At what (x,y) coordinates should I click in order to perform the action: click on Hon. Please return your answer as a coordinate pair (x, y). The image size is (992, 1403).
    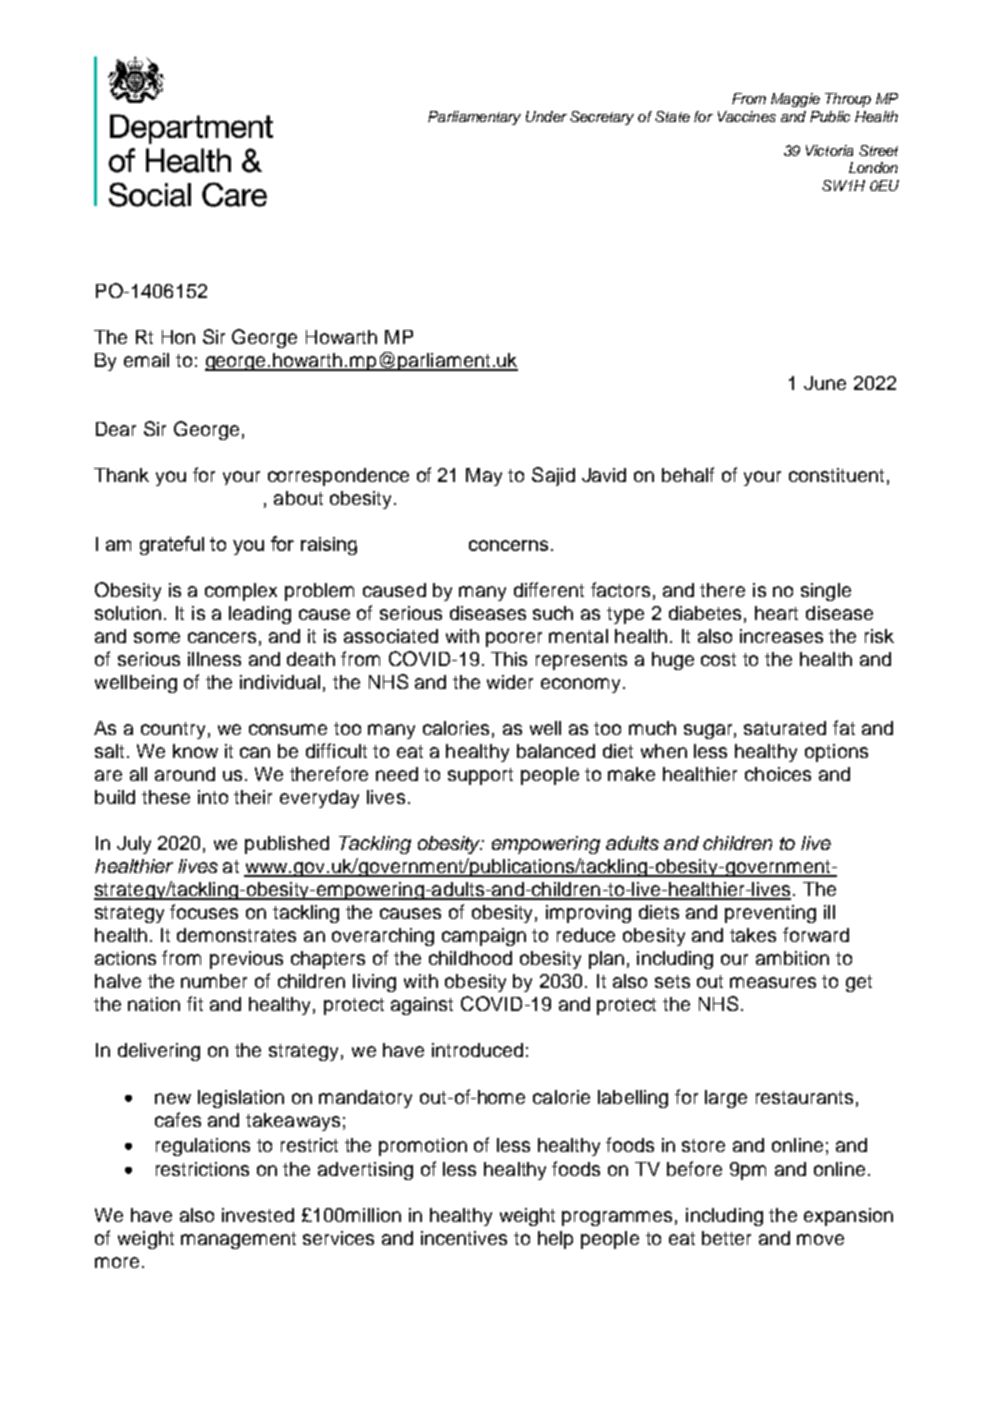
    Looking at the image, I should click on (178, 337).
